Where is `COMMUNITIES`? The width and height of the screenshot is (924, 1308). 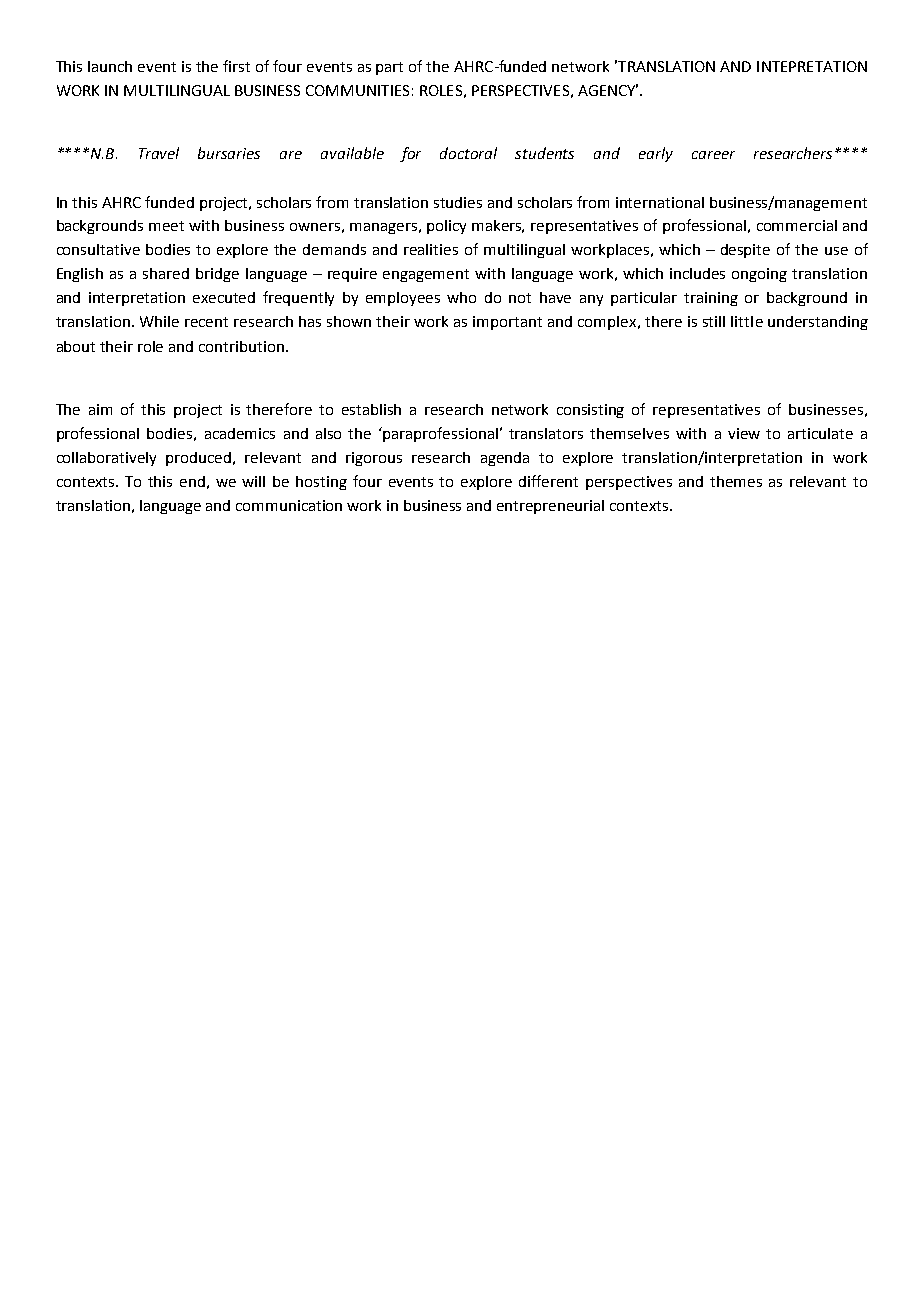 COMMUNITIES is located at coordinates (357, 90).
